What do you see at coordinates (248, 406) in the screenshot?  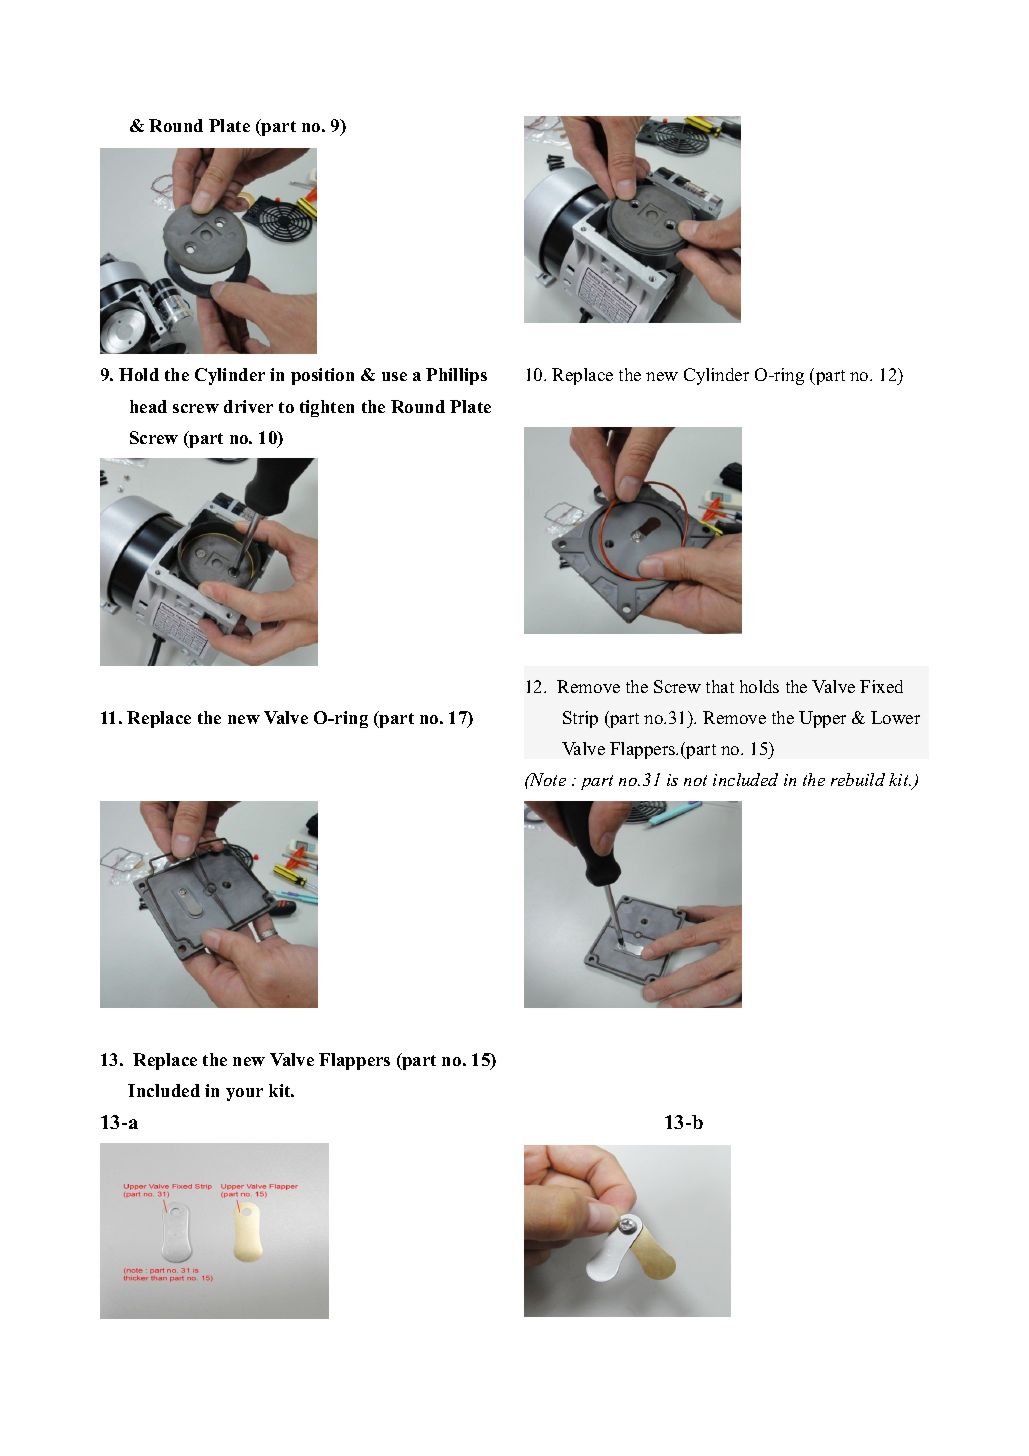 I see `driver` at bounding box center [248, 406].
